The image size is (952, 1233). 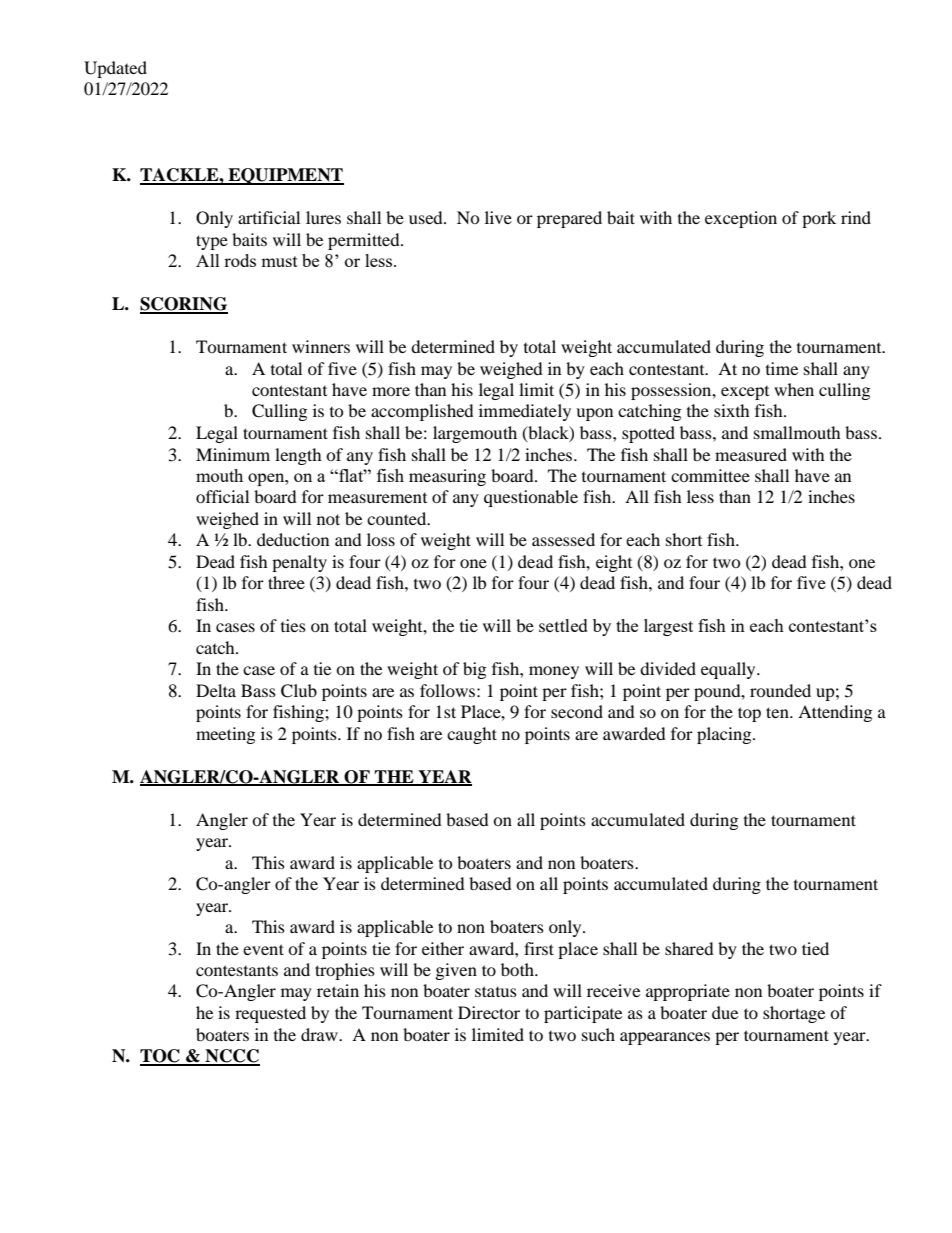 What do you see at coordinates (161, 1057) in the page?
I see `TOC` at bounding box center [161, 1057].
